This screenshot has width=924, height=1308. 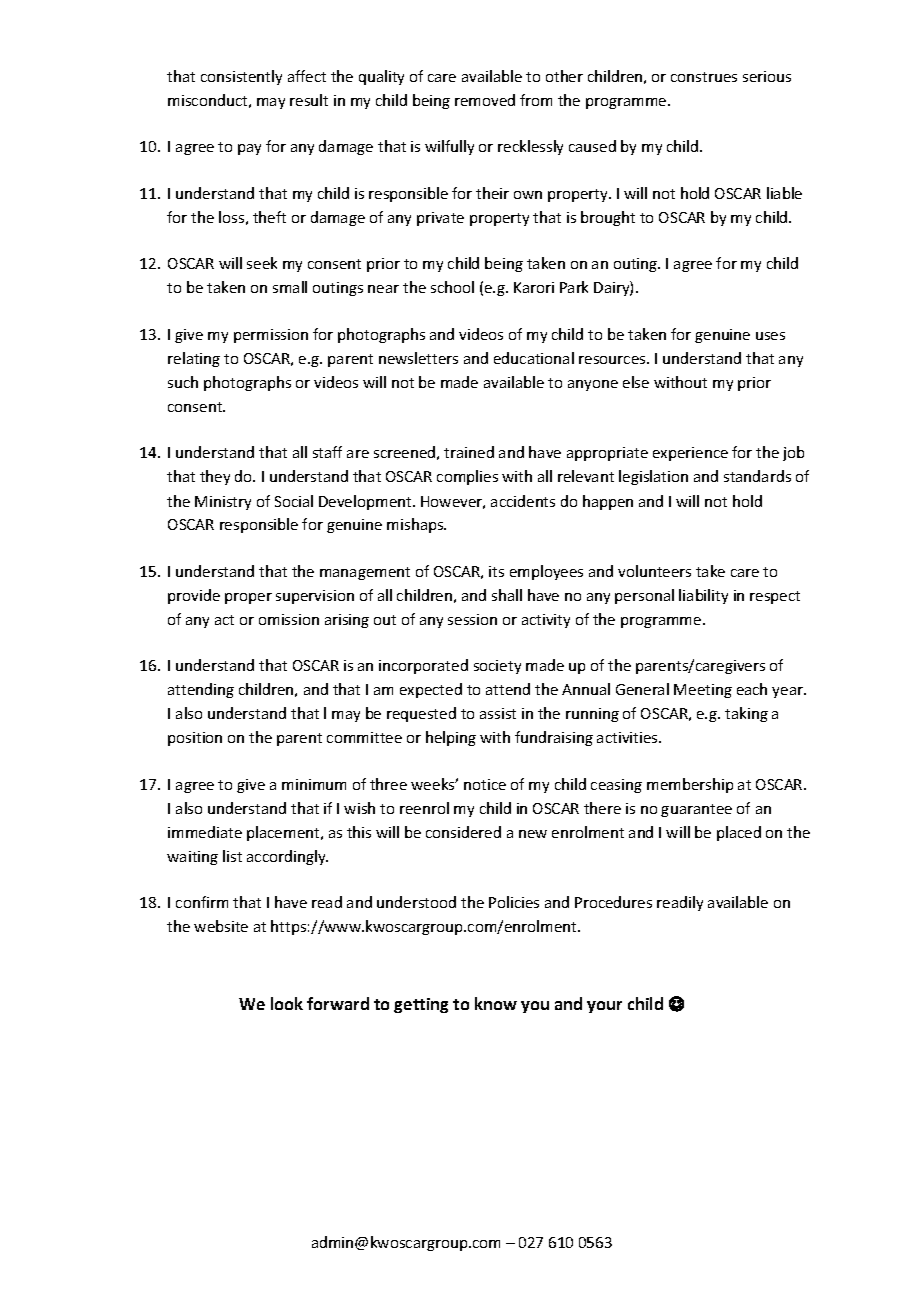 What do you see at coordinates (496, 571) in the screenshot?
I see `its` at bounding box center [496, 571].
